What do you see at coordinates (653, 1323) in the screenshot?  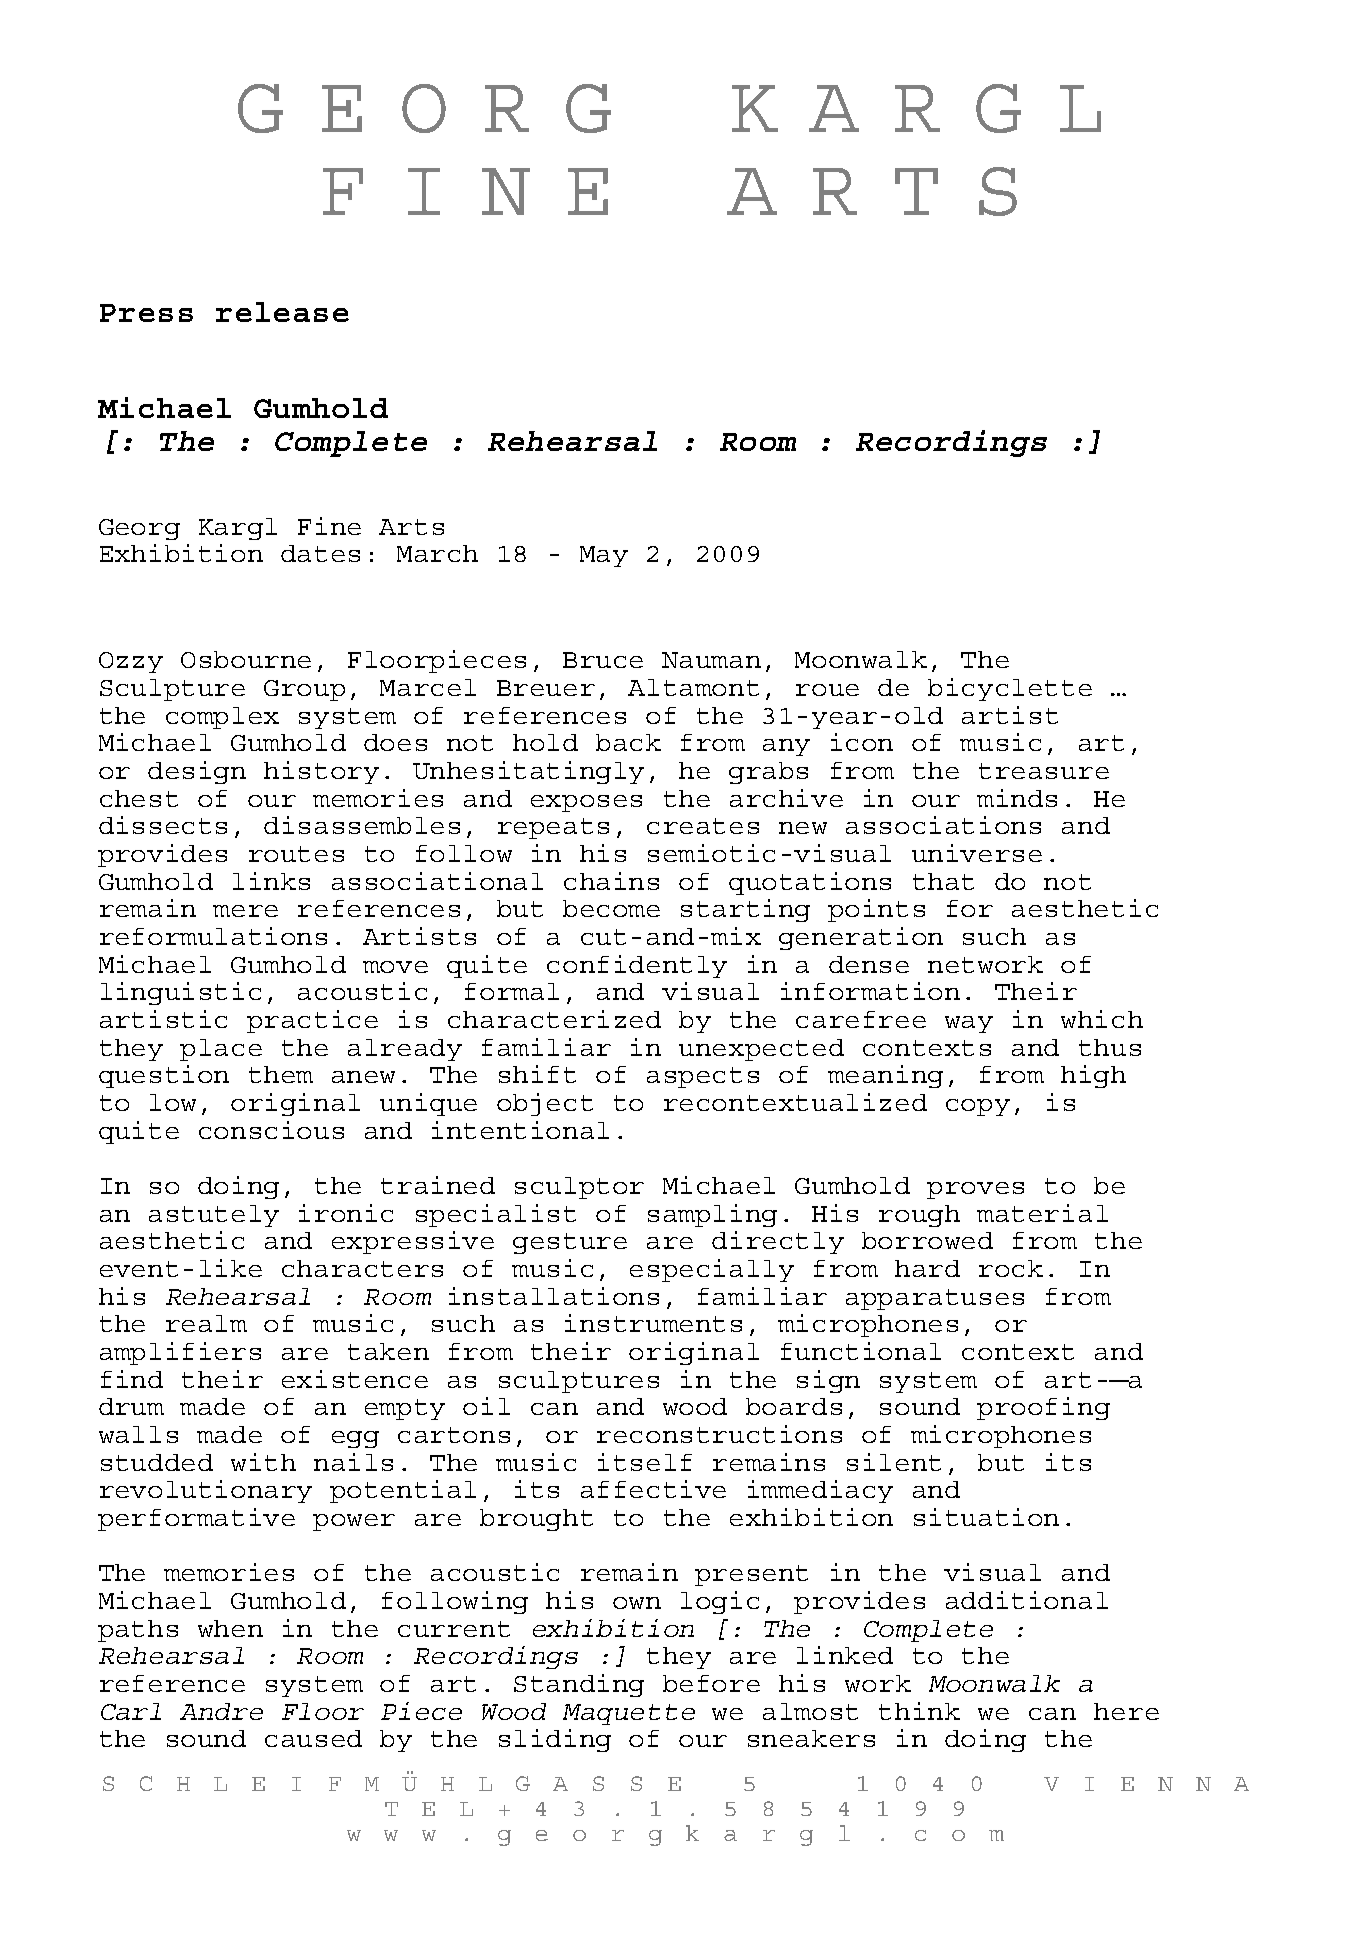 I see `instruments` at bounding box center [653, 1323].
